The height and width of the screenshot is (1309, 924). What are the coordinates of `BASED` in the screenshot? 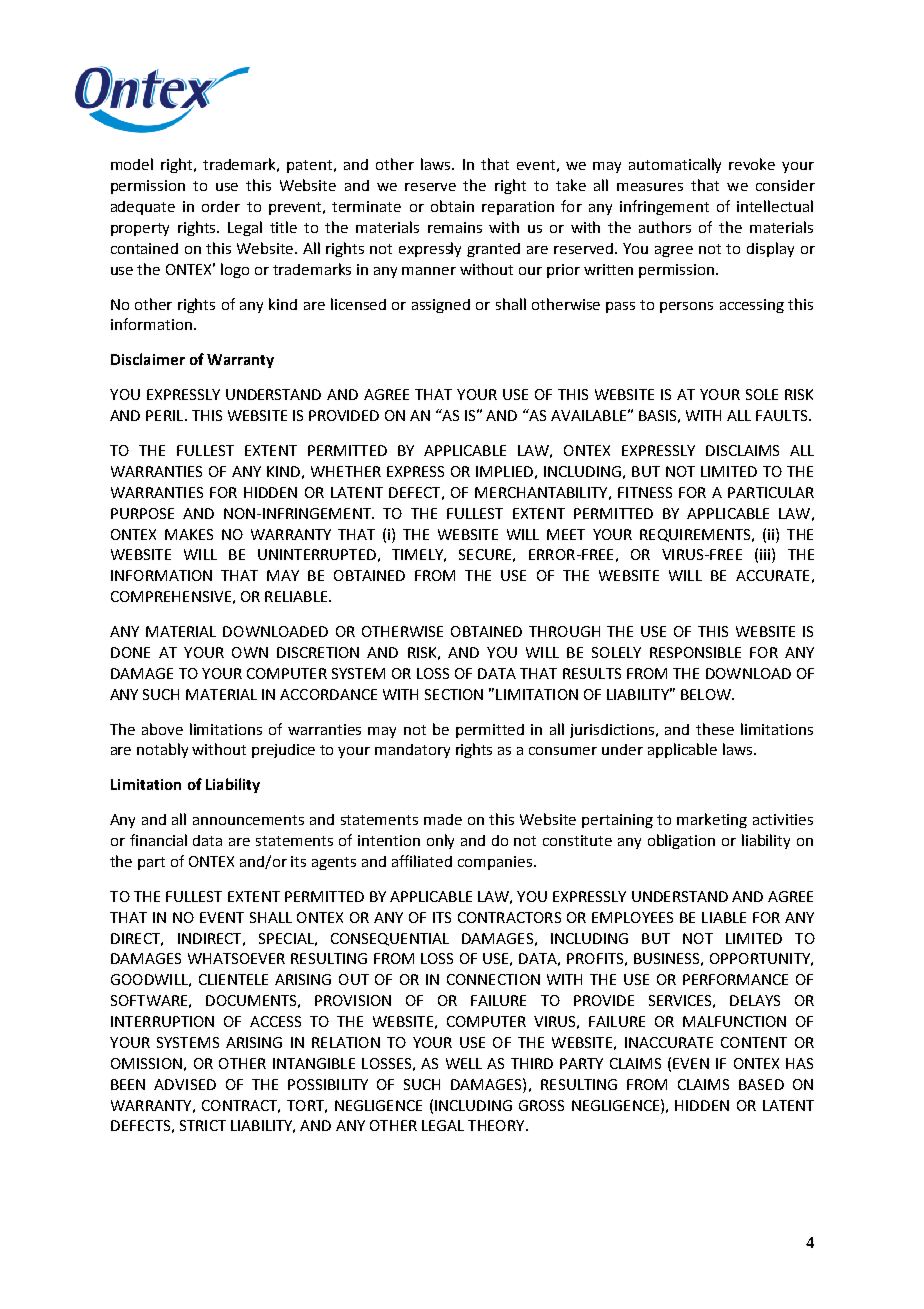 It's located at (761, 1084).
